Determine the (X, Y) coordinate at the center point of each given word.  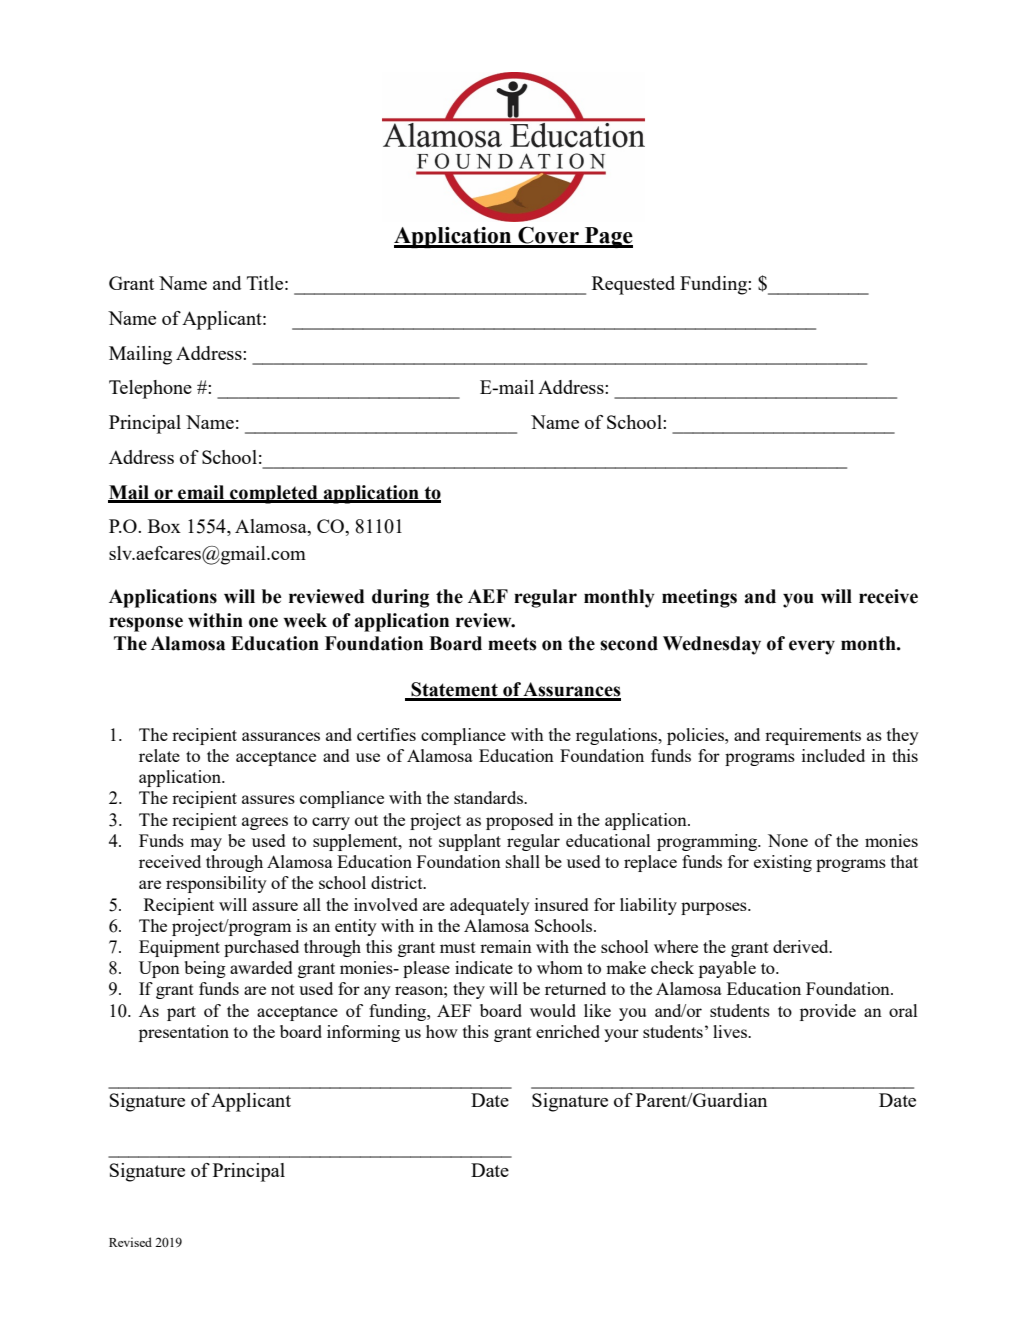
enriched (568, 1031)
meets (512, 644)
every (812, 647)
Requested (633, 285)
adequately (490, 906)
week (305, 620)
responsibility (216, 884)
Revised (130, 1242)
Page (608, 237)
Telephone (150, 389)
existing (783, 863)
